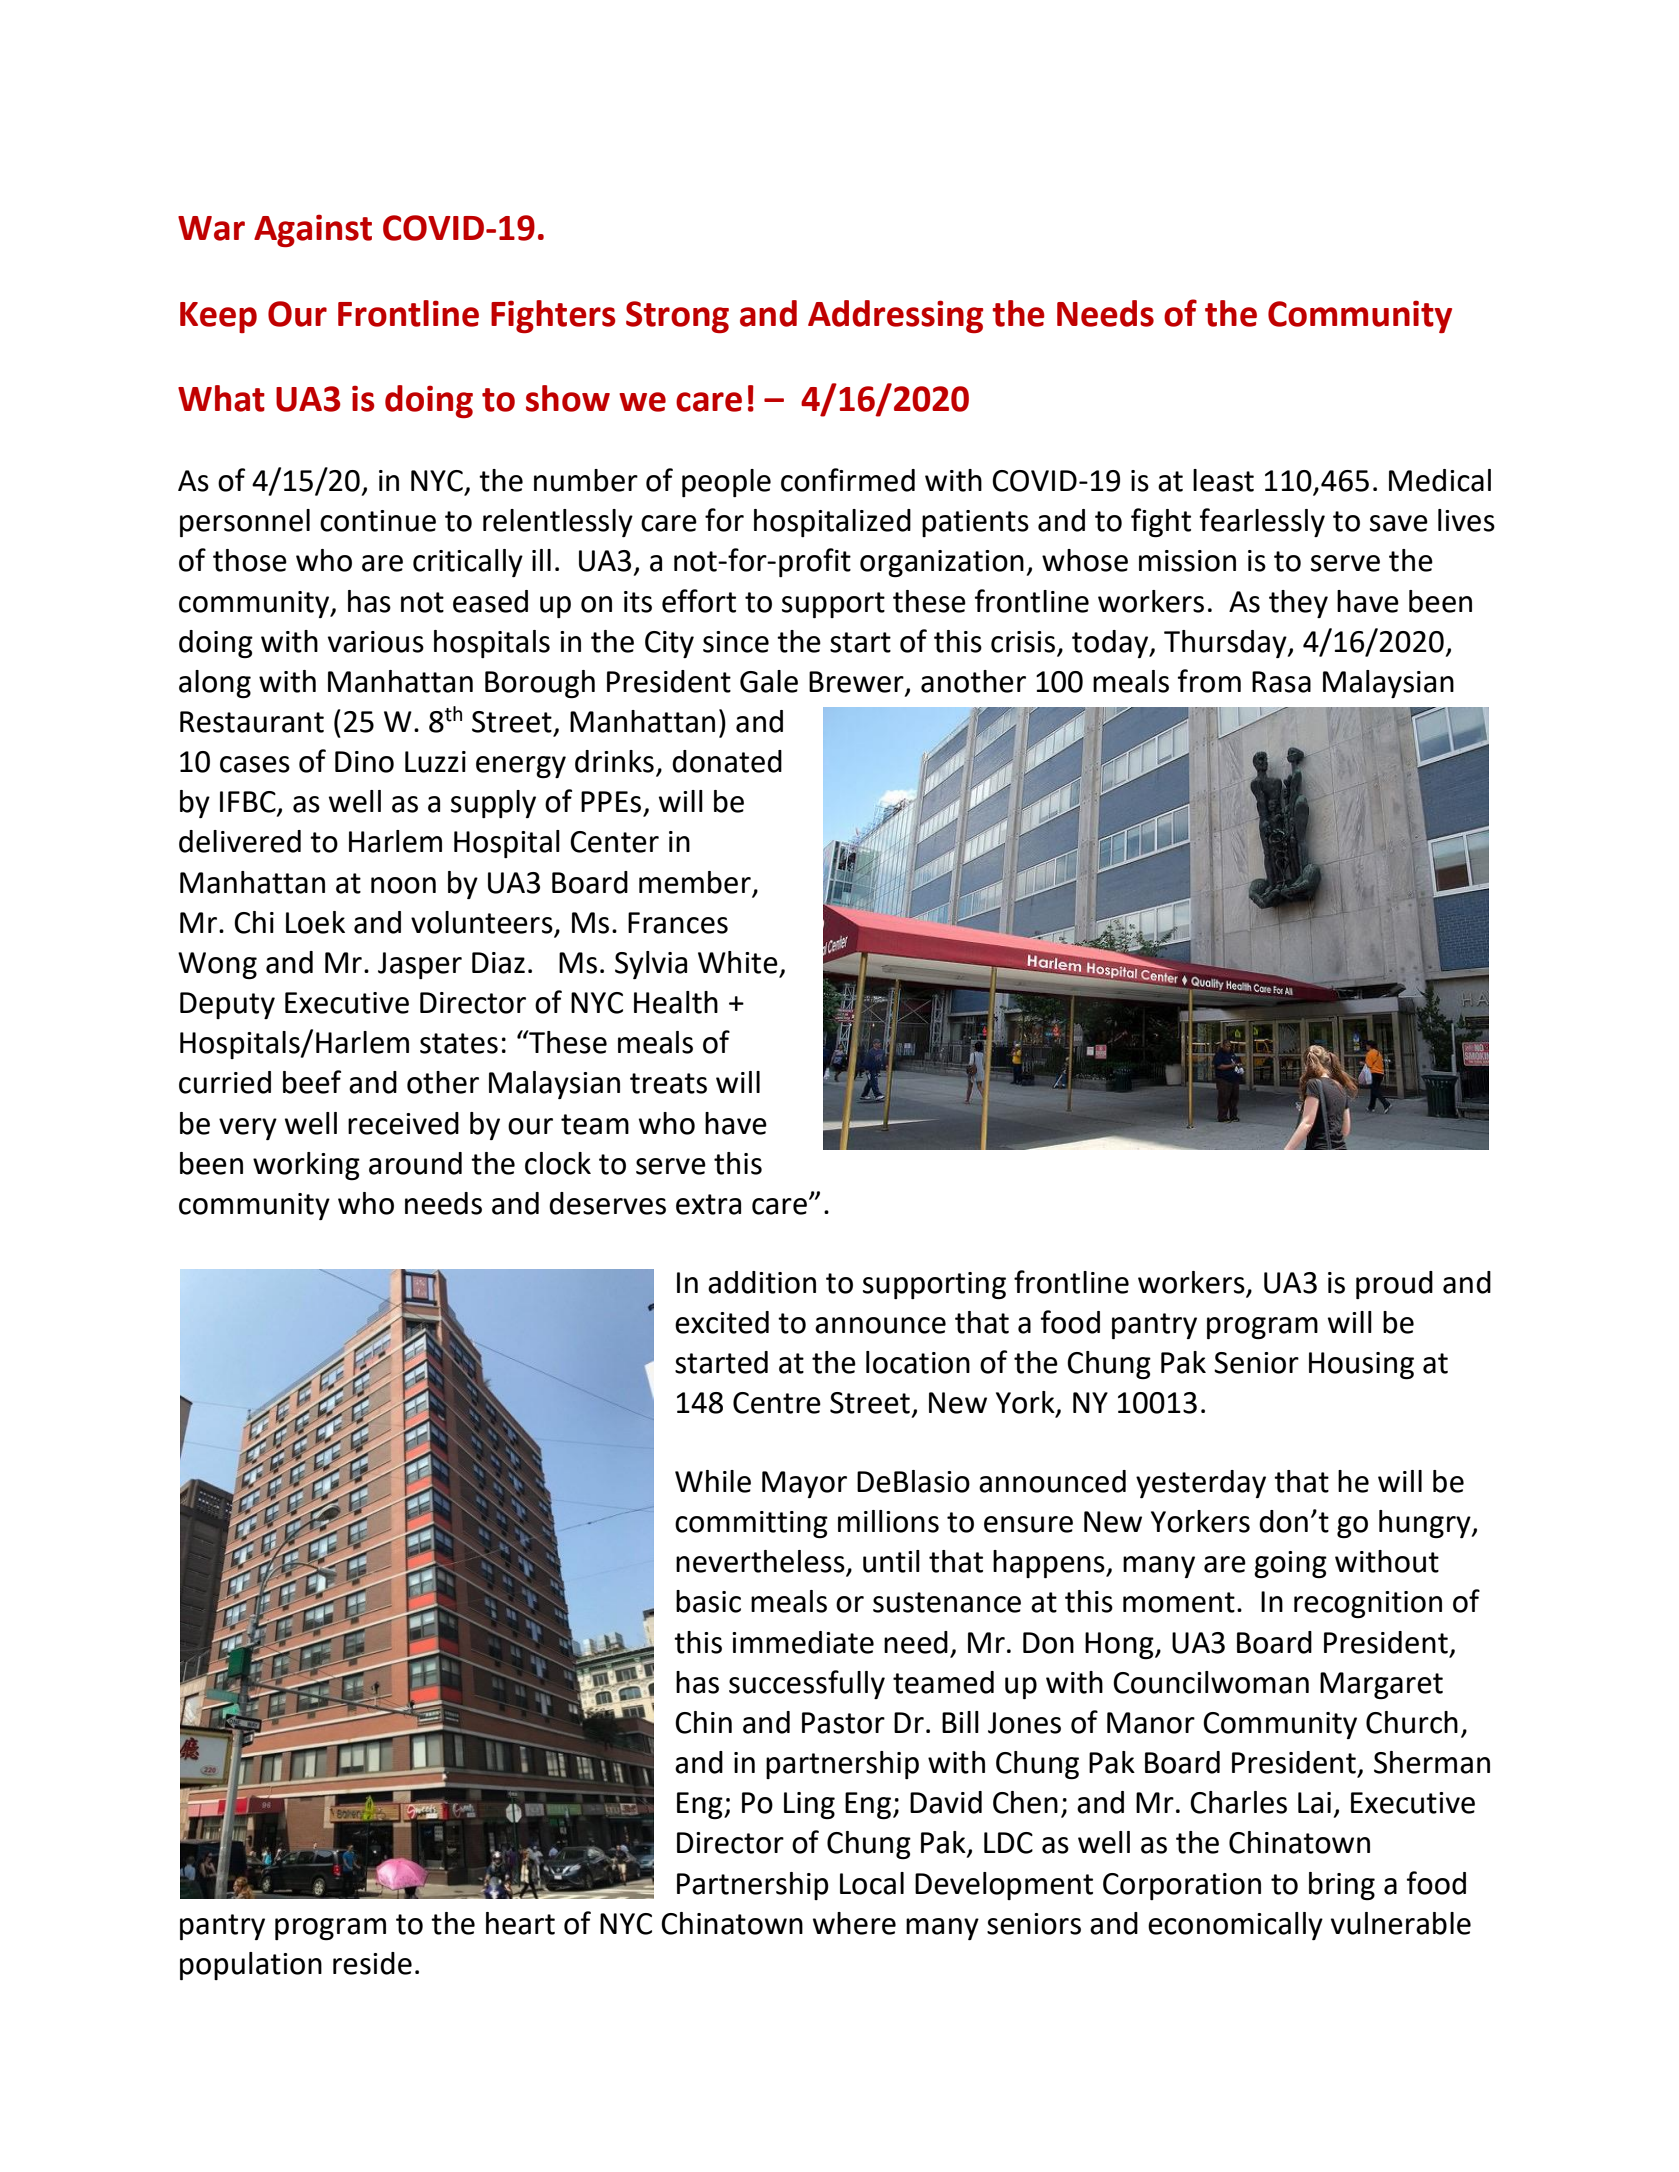  What do you see at coordinates (1223, 480) in the page?
I see `least` at bounding box center [1223, 480].
